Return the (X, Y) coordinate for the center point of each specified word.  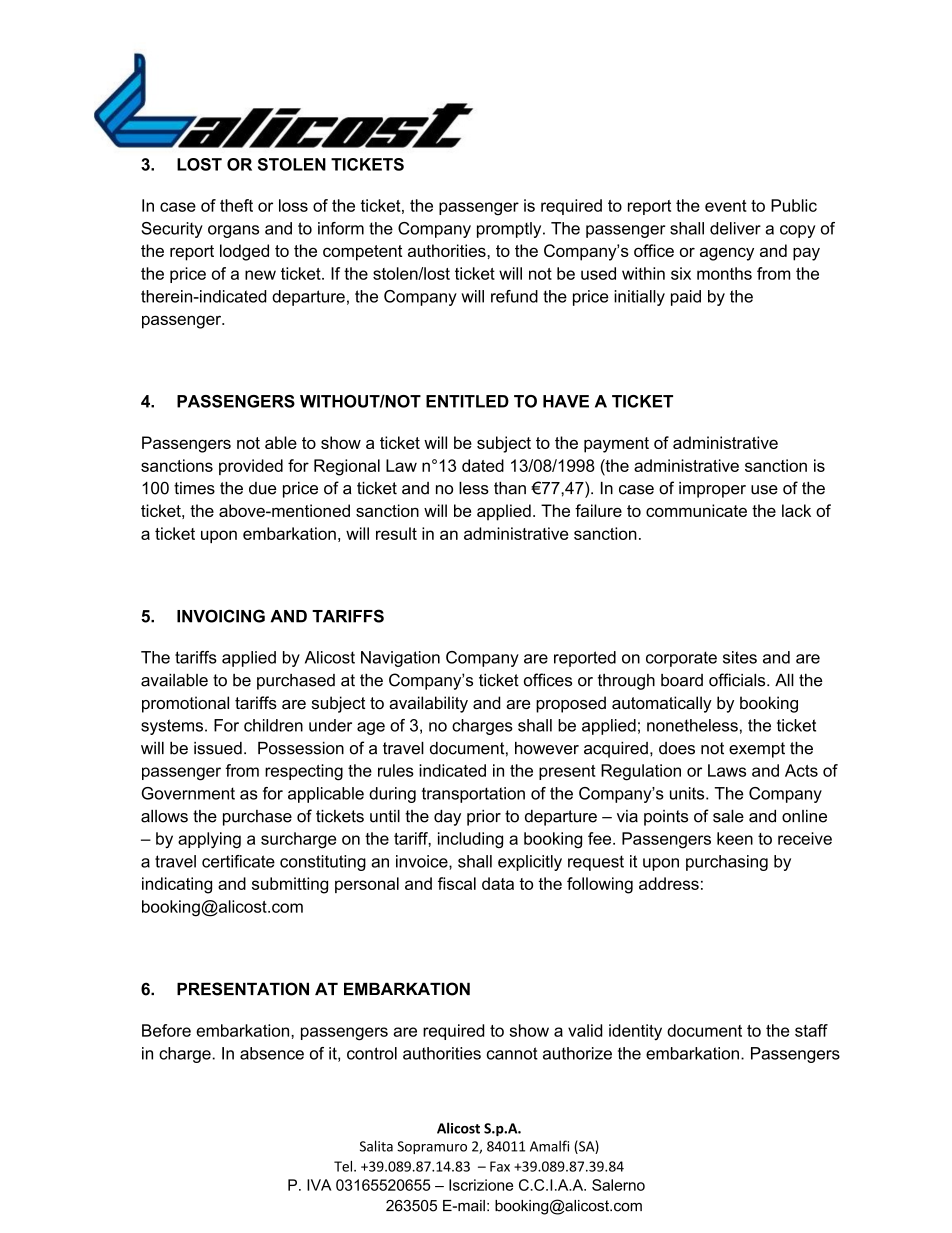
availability (428, 704)
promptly (510, 230)
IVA (319, 1185)
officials (738, 680)
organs (233, 231)
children (273, 725)
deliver (735, 228)
